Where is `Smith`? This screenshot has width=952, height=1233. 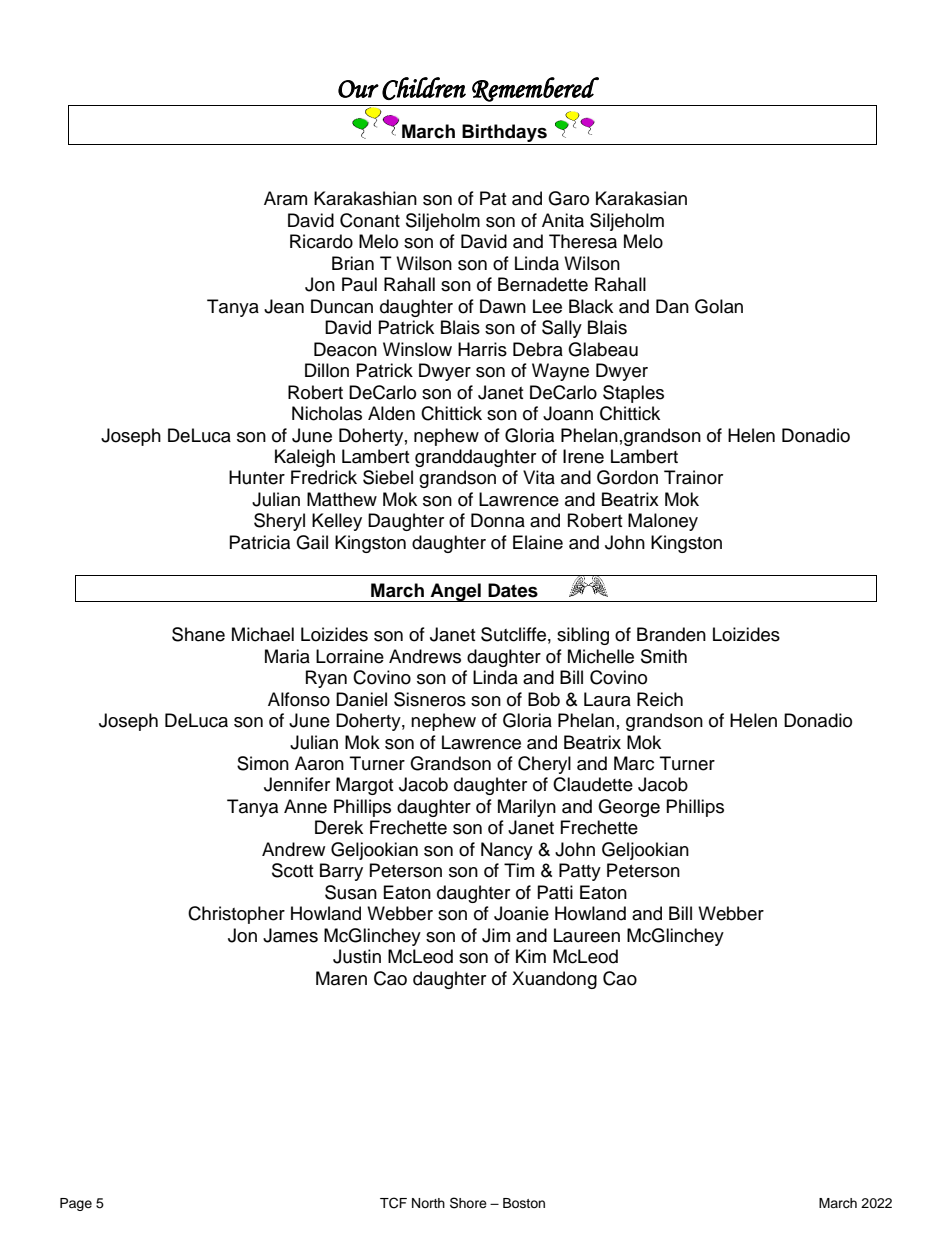 Smith is located at coordinates (664, 656).
